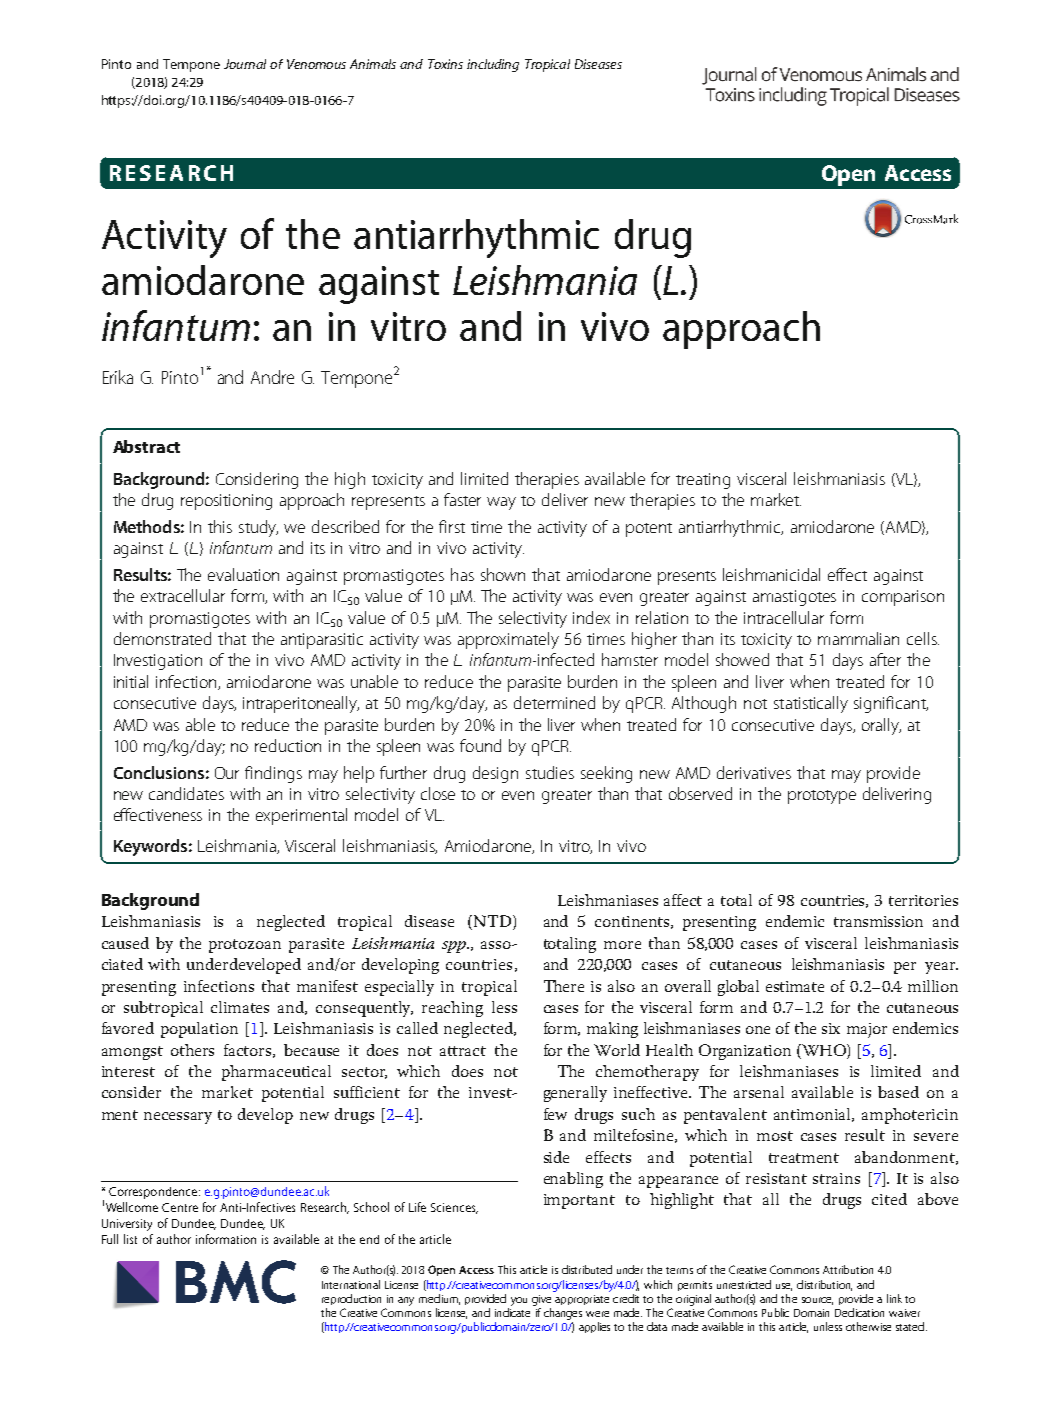 This screenshot has height=1409, width=1060. Describe the element at coordinates (519, 1301) in the screenshot. I see `you` at that location.
